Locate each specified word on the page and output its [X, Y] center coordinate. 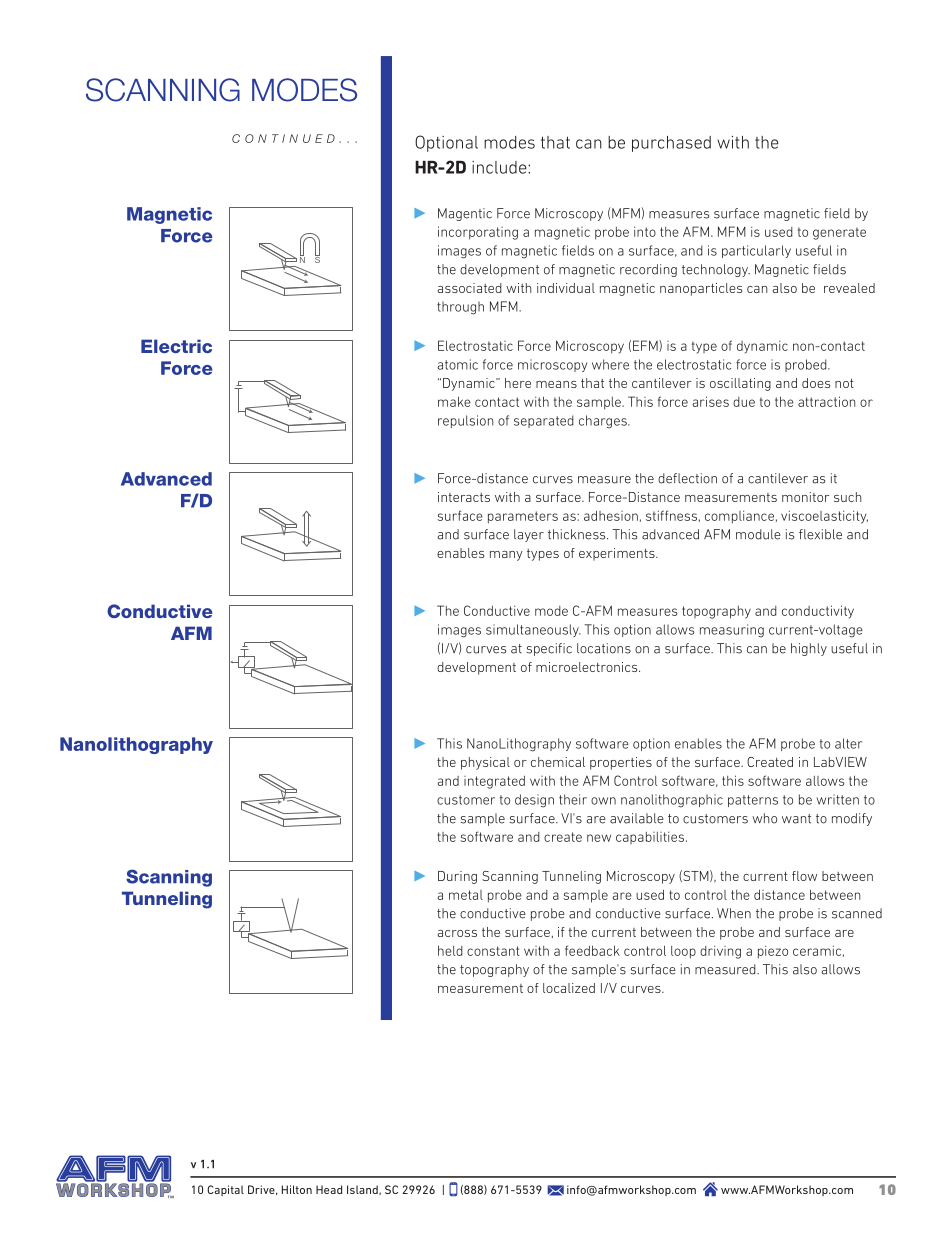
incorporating [478, 233]
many [506, 556]
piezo [773, 952]
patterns [753, 801]
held [450, 950]
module [758, 534]
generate [839, 233]
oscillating [740, 384]
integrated [494, 782]
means [556, 384]
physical [485, 763]
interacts [464, 497]
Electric [176, 346]
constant [493, 951]
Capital [225, 1190]
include [500, 167]
